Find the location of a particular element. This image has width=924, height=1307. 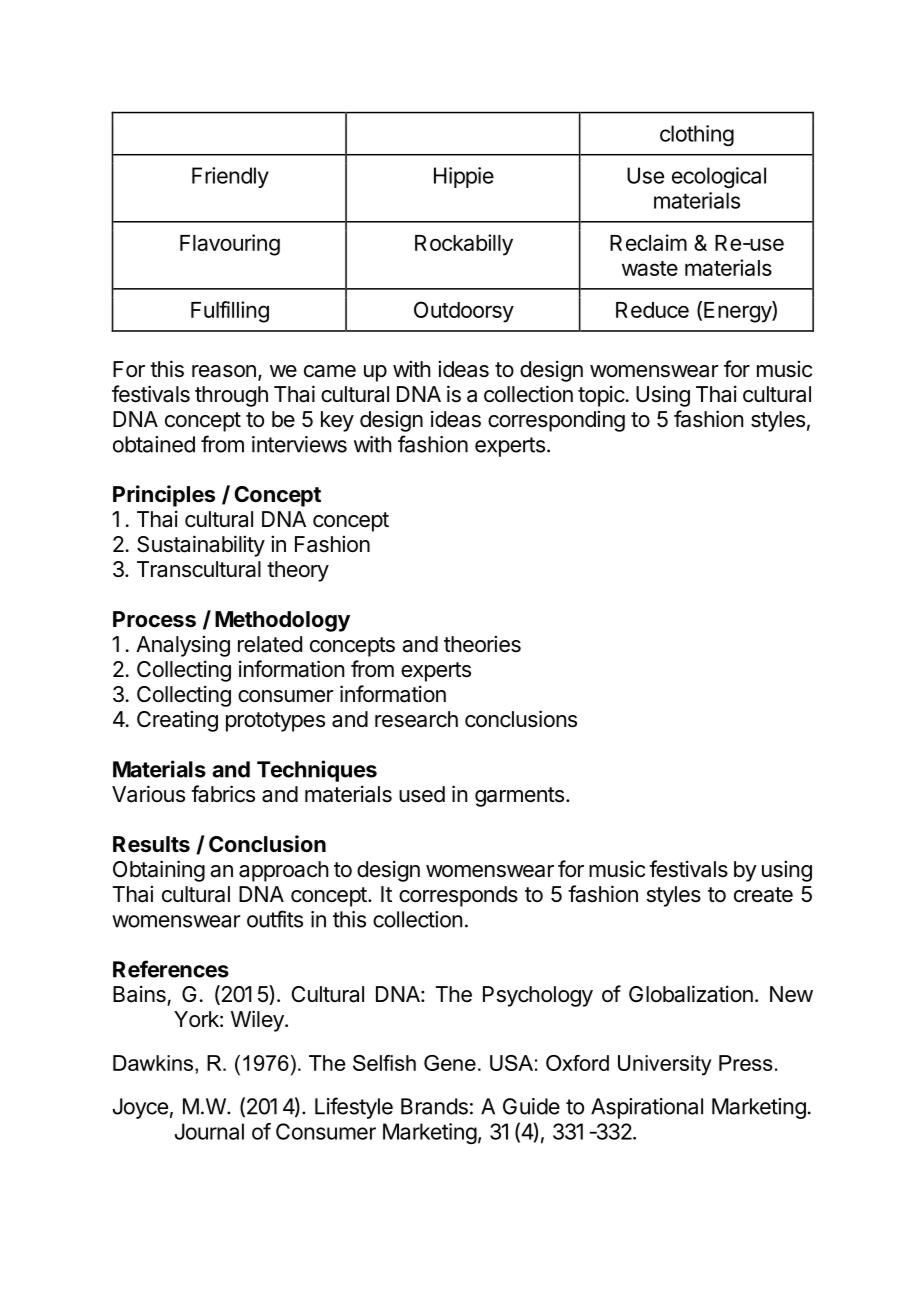

create is located at coordinates (763, 895).
